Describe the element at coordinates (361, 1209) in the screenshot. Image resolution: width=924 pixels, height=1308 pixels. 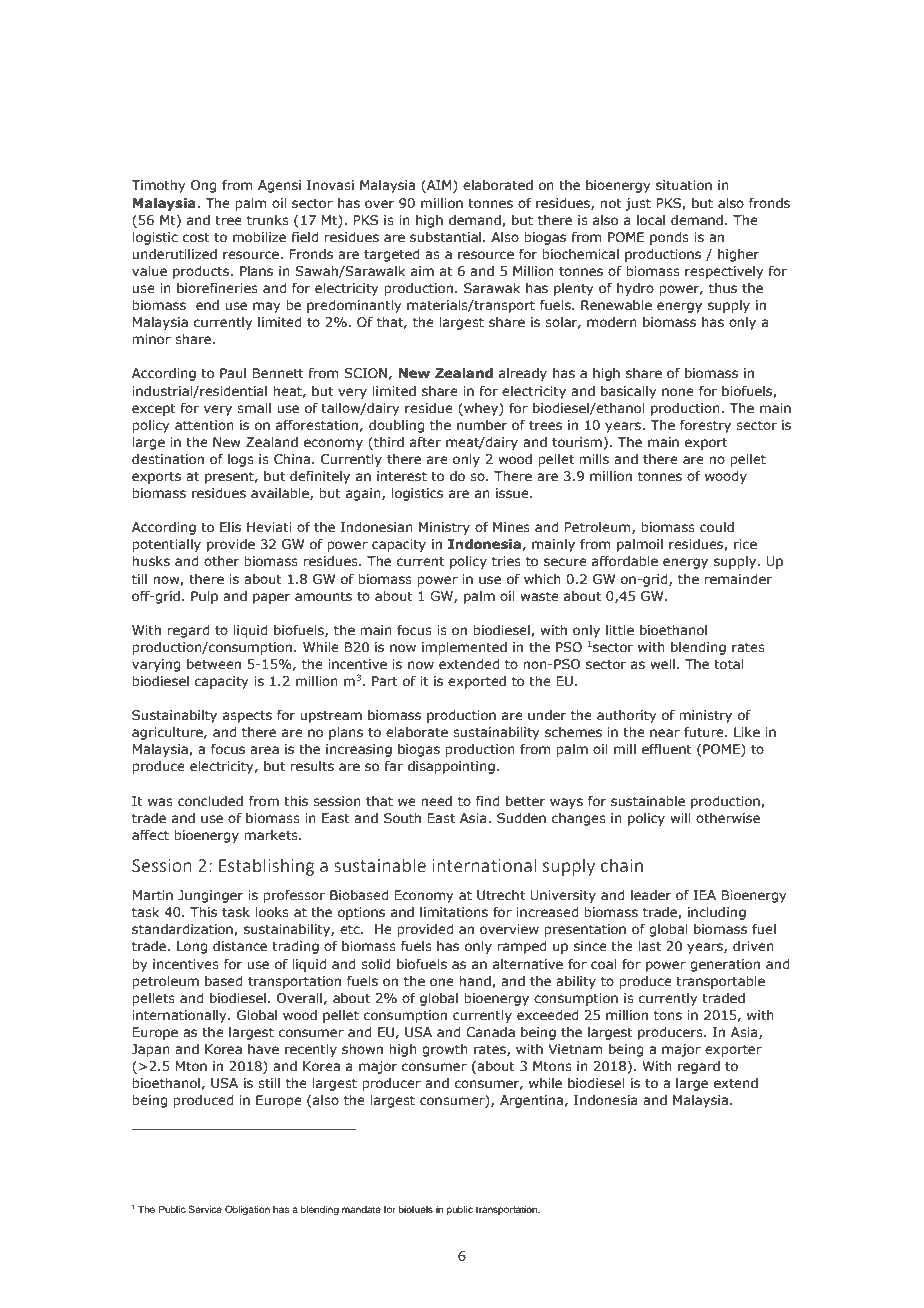
I see `mandate` at that location.
